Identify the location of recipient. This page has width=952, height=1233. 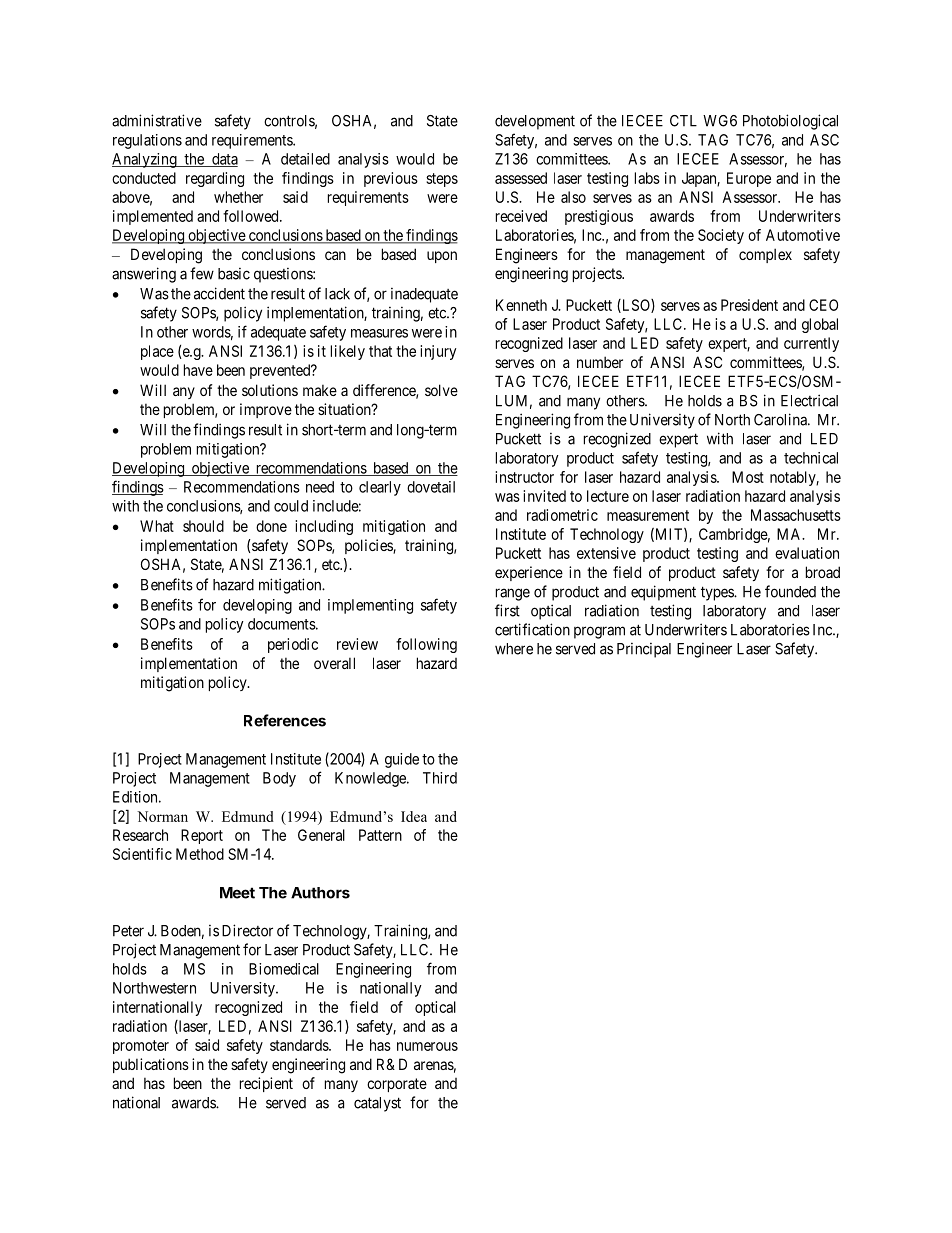
(266, 1084).
